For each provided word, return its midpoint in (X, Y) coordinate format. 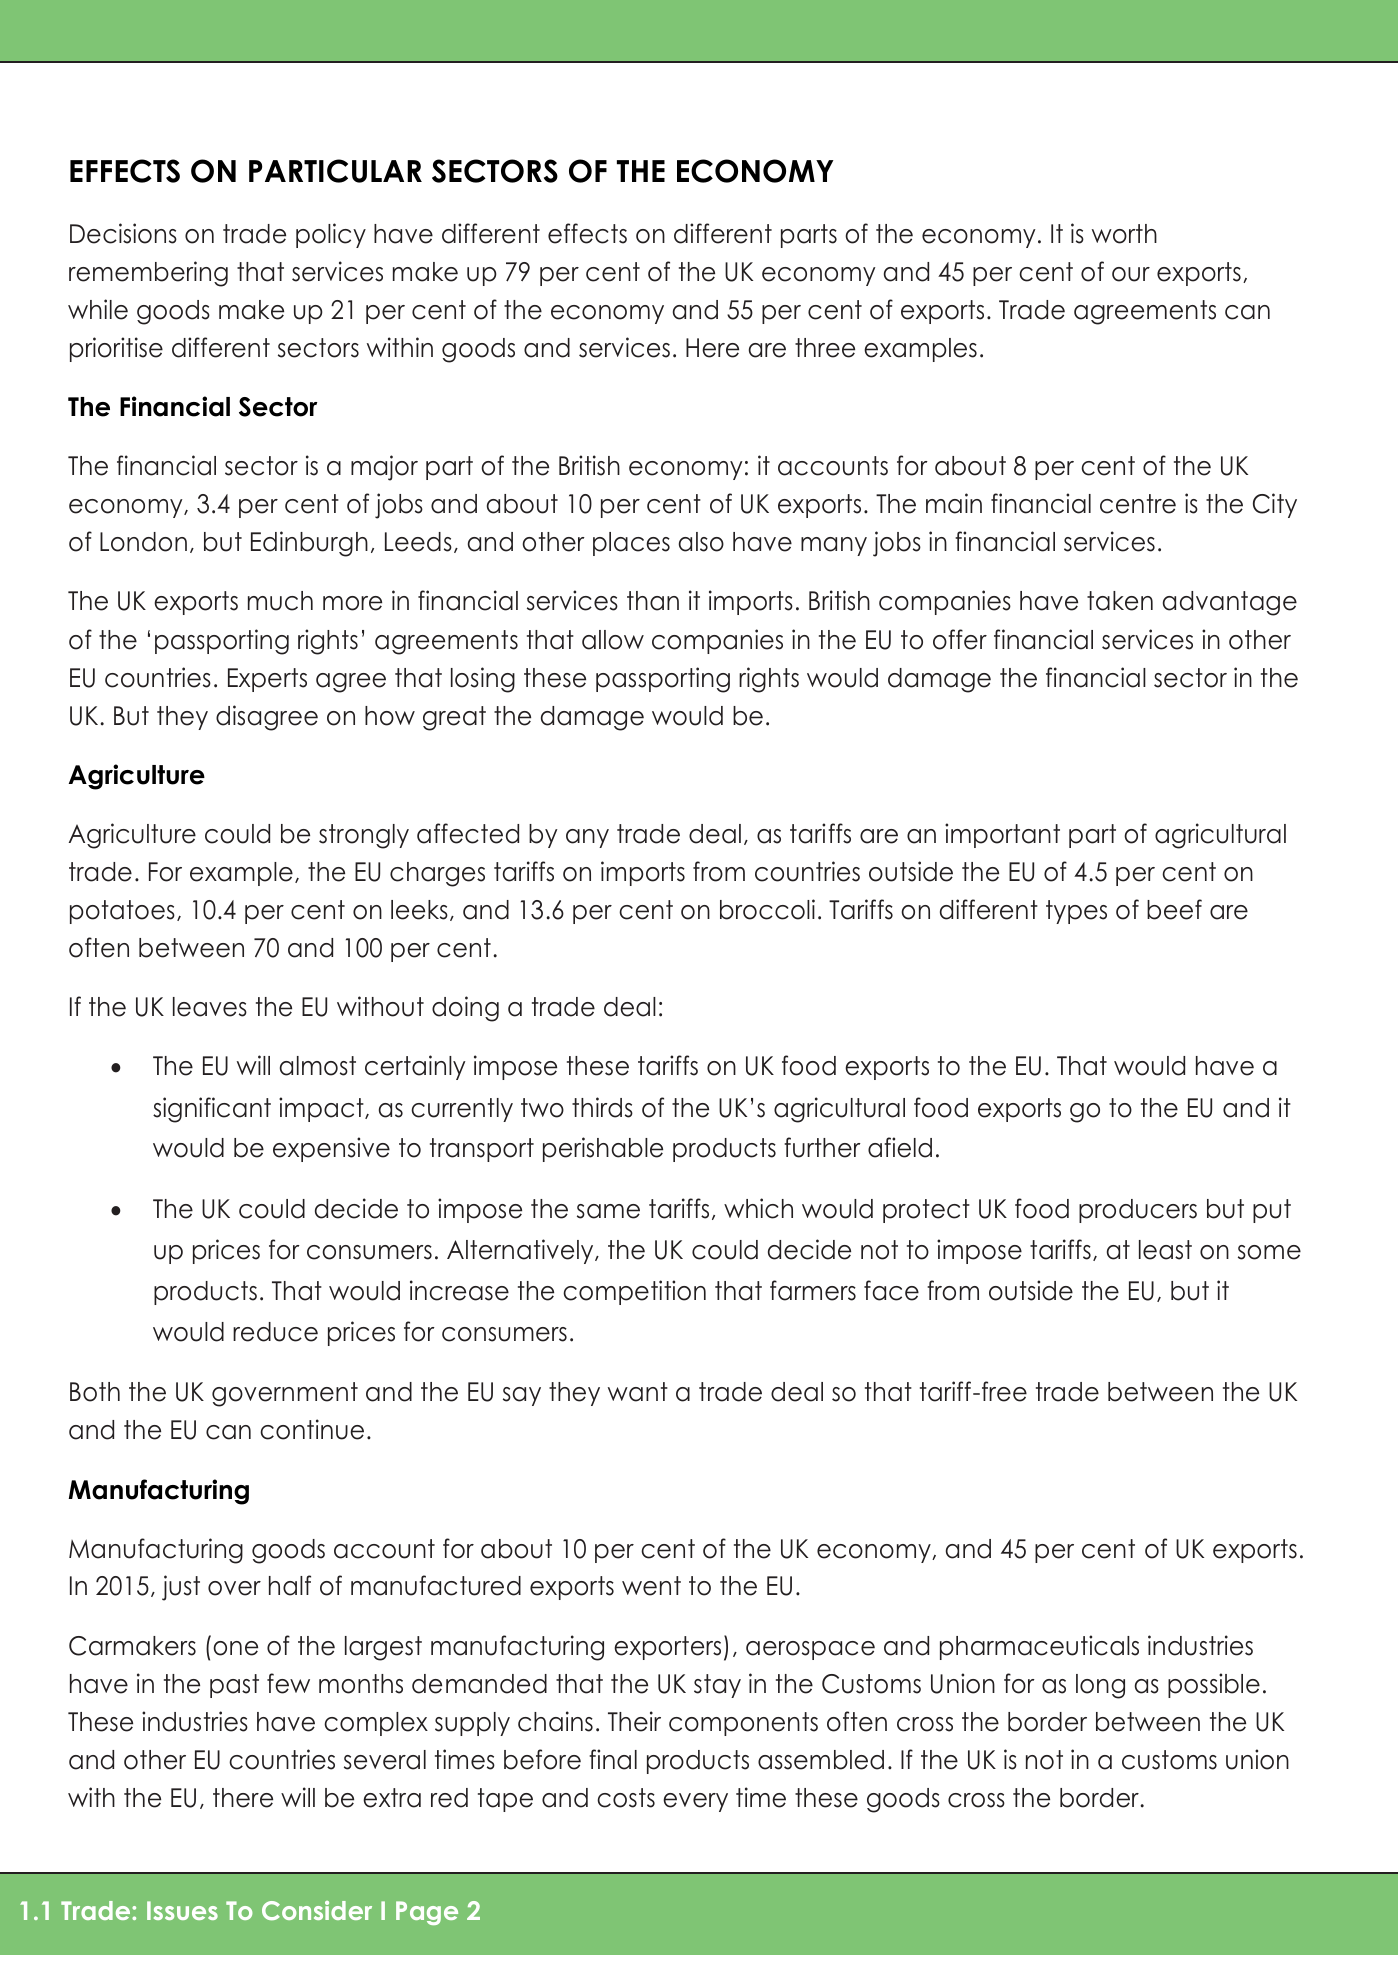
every (695, 1802)
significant (212, 1110)
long (1100, 1686)
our (1131, 274)
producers (1138, 1211)
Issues (182, 1910)
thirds (602, 1107)
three (825, 348)
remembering (148, 274)
